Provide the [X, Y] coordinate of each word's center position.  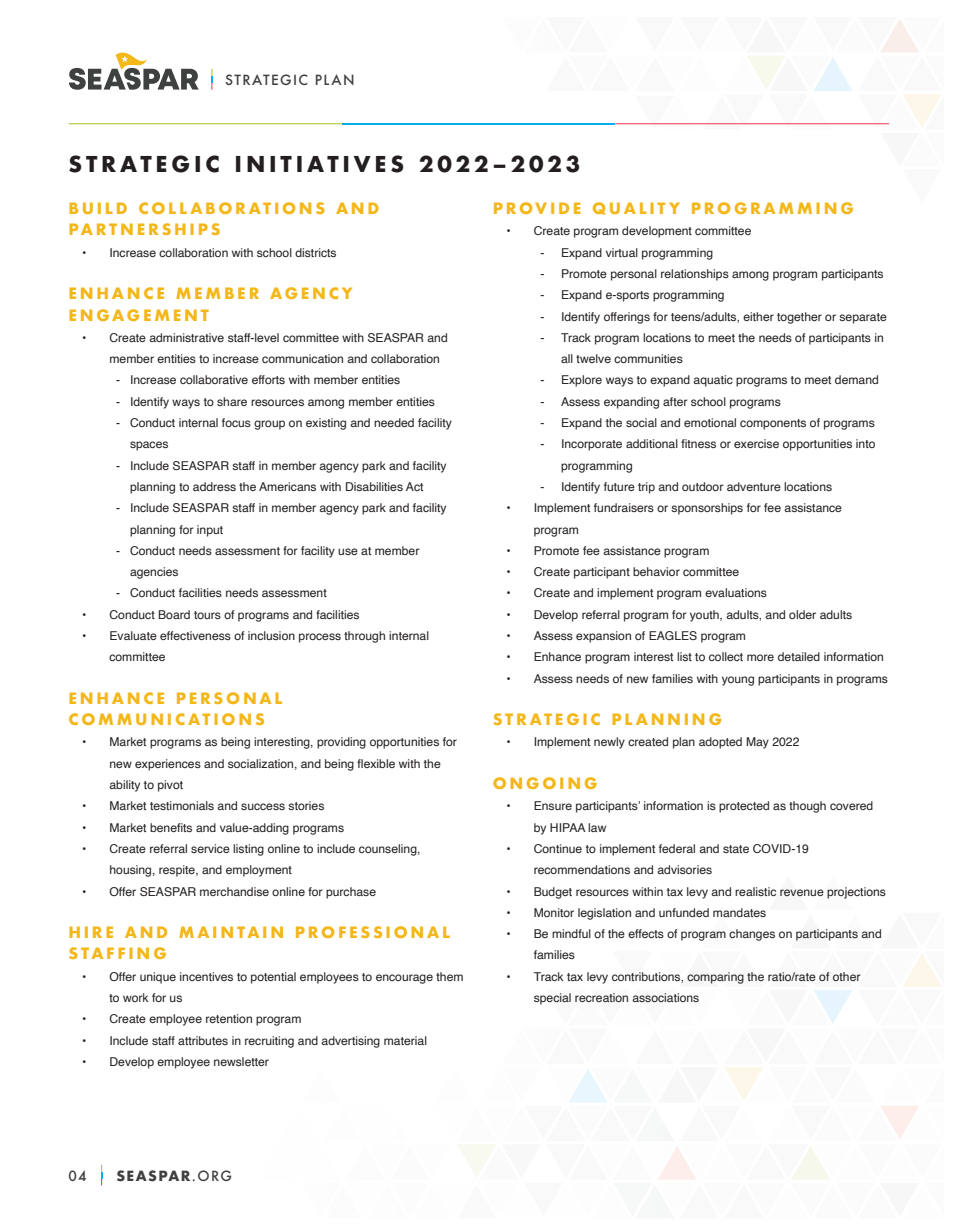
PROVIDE [537, 208]
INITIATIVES [320, 164]
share [232, 401]
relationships [695, 275]
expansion [603, 637]
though [807, 807]
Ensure [553, 805]
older [802, 614]
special [552, 999]
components [773, 424]
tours [207, 615]
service [210, 848]
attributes [203, 1040]
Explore [582, 381]
